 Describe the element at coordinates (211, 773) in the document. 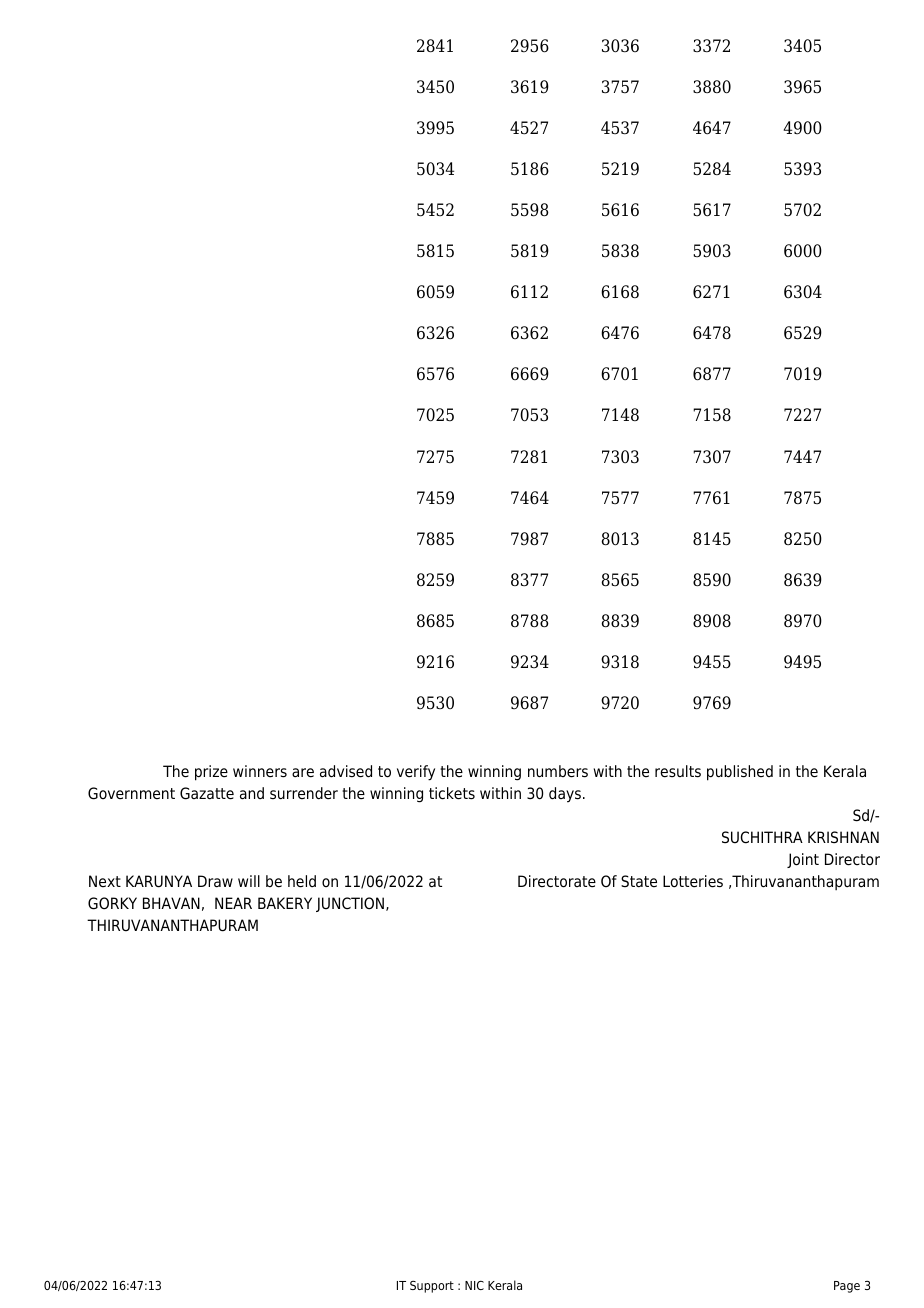

I see `prize` at that location.
